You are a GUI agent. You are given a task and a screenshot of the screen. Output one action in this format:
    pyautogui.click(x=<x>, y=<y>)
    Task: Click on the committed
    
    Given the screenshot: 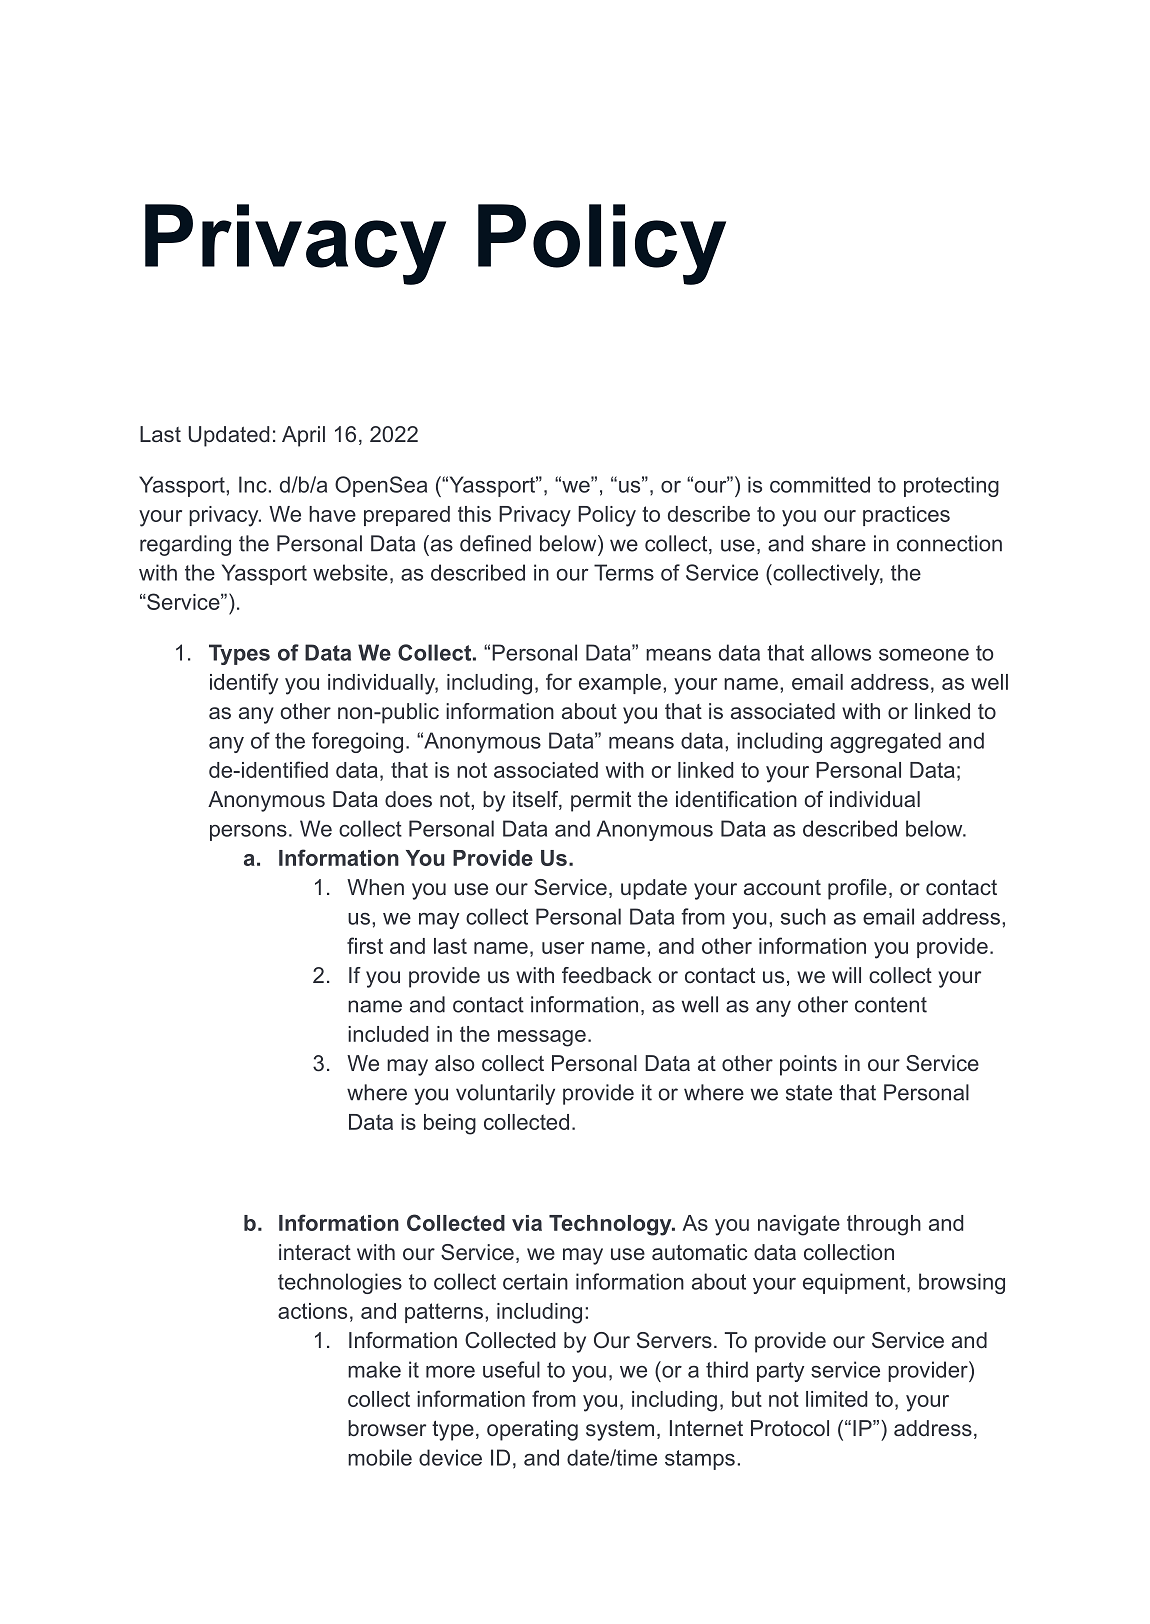 What is the action you would take?
    pyautogui.click(x=820, y=484)
